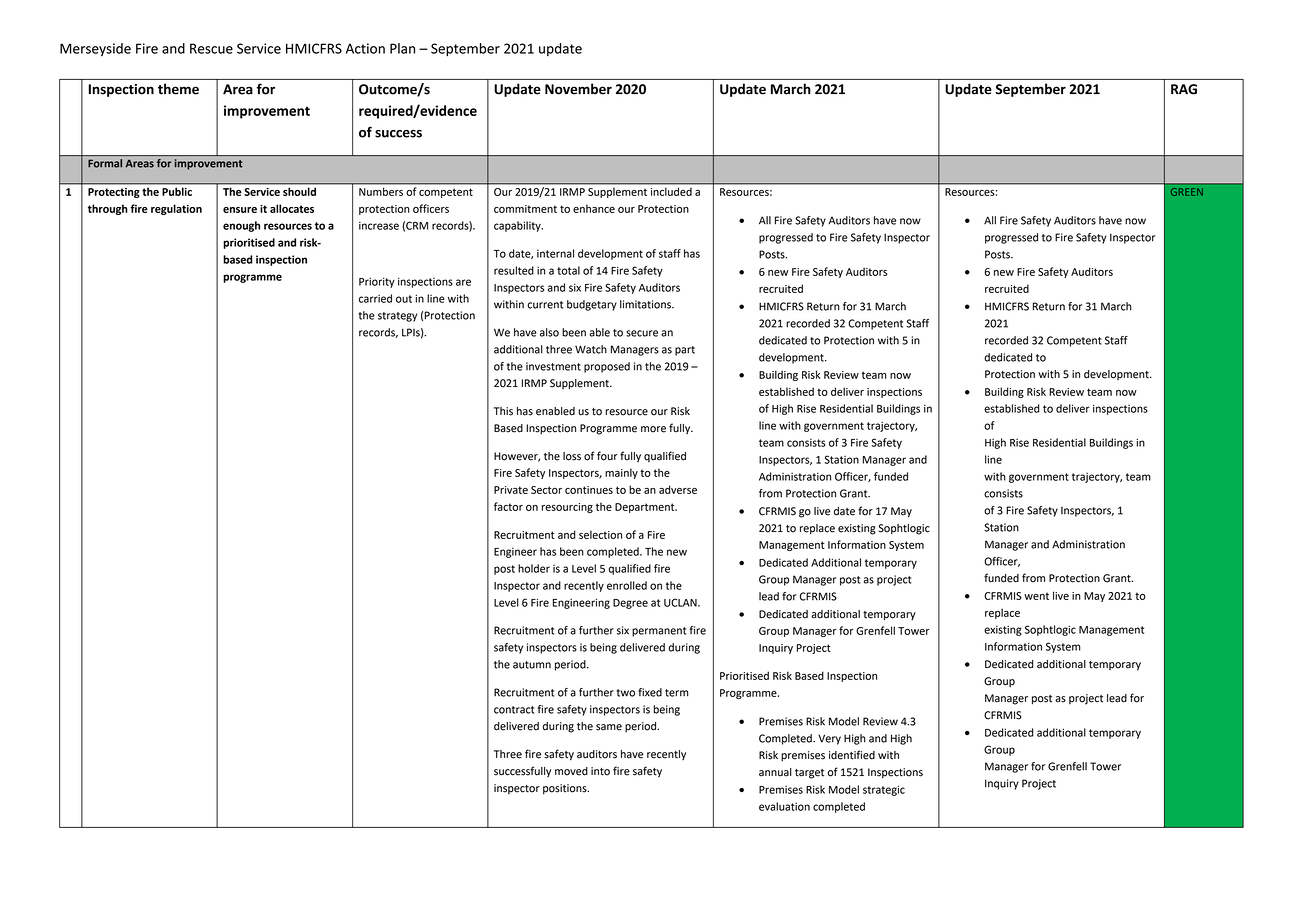  I want to click on positions, so click(566, 789).
